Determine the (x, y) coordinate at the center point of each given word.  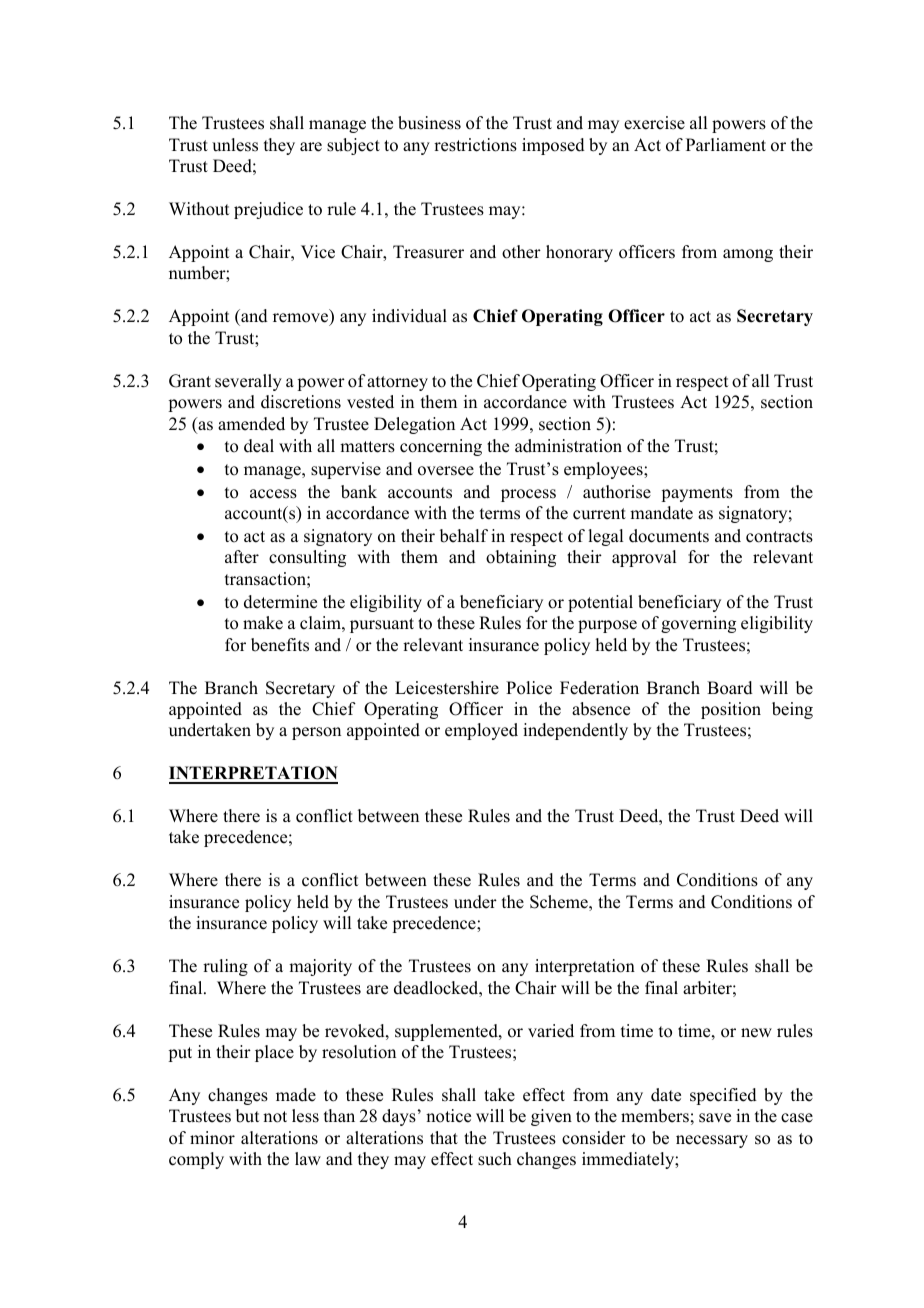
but (247, 1116)
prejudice (268, 210)
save (715, 1118)
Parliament (726, 145)
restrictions (475, 145)
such (495, 1159)
